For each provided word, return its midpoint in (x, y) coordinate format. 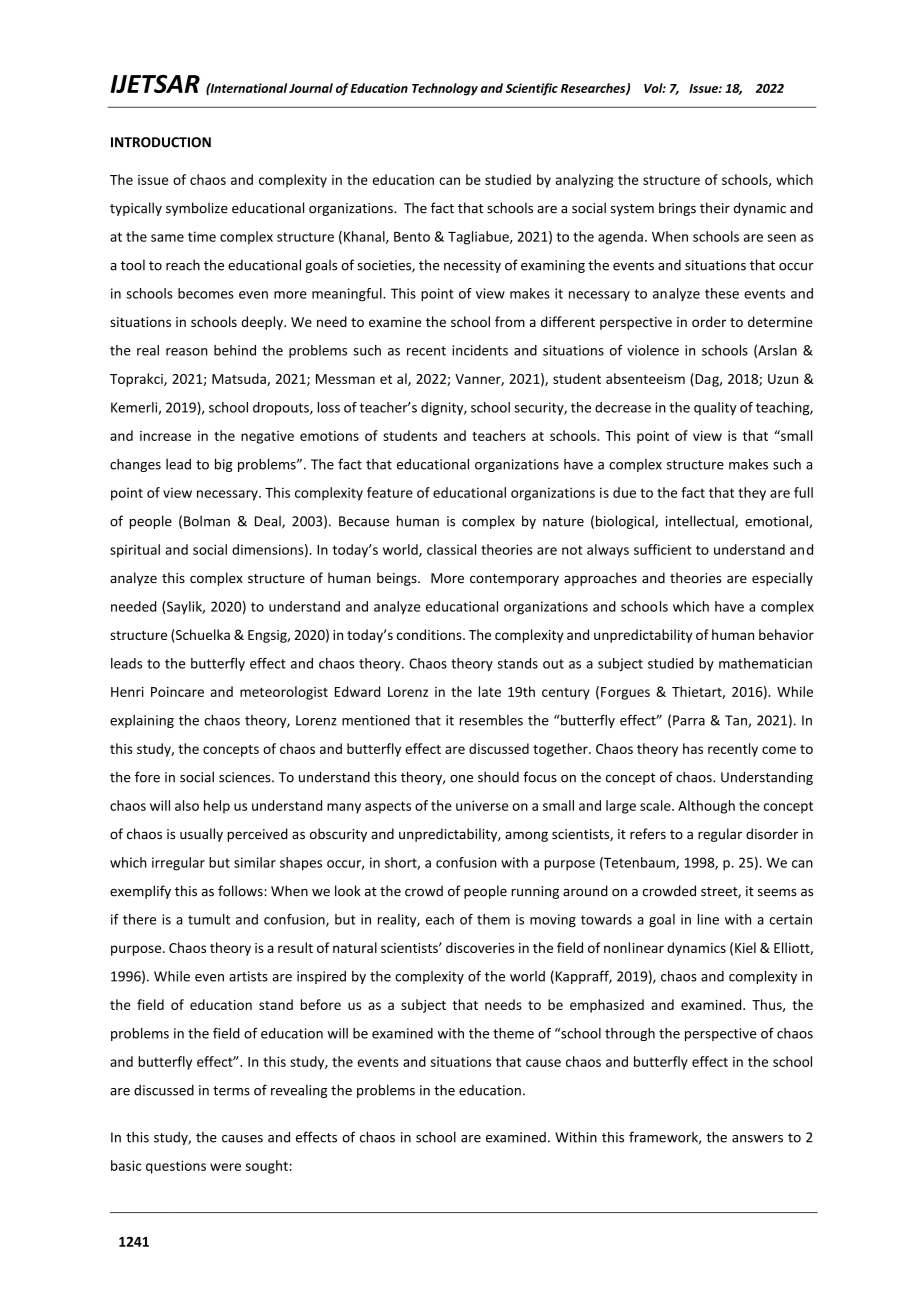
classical (451, 549)
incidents (480, 350)
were (225, 1167)
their (715, 208)
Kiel (745, 947)
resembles (491, 720)
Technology (445, 89)
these (722, 293)
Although (706, 807)
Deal (269, 522)
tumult (209, 919)
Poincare (177, 692)
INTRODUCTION (161, 142)
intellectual (701, 522)
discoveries (480, 947)
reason (187, 352)
